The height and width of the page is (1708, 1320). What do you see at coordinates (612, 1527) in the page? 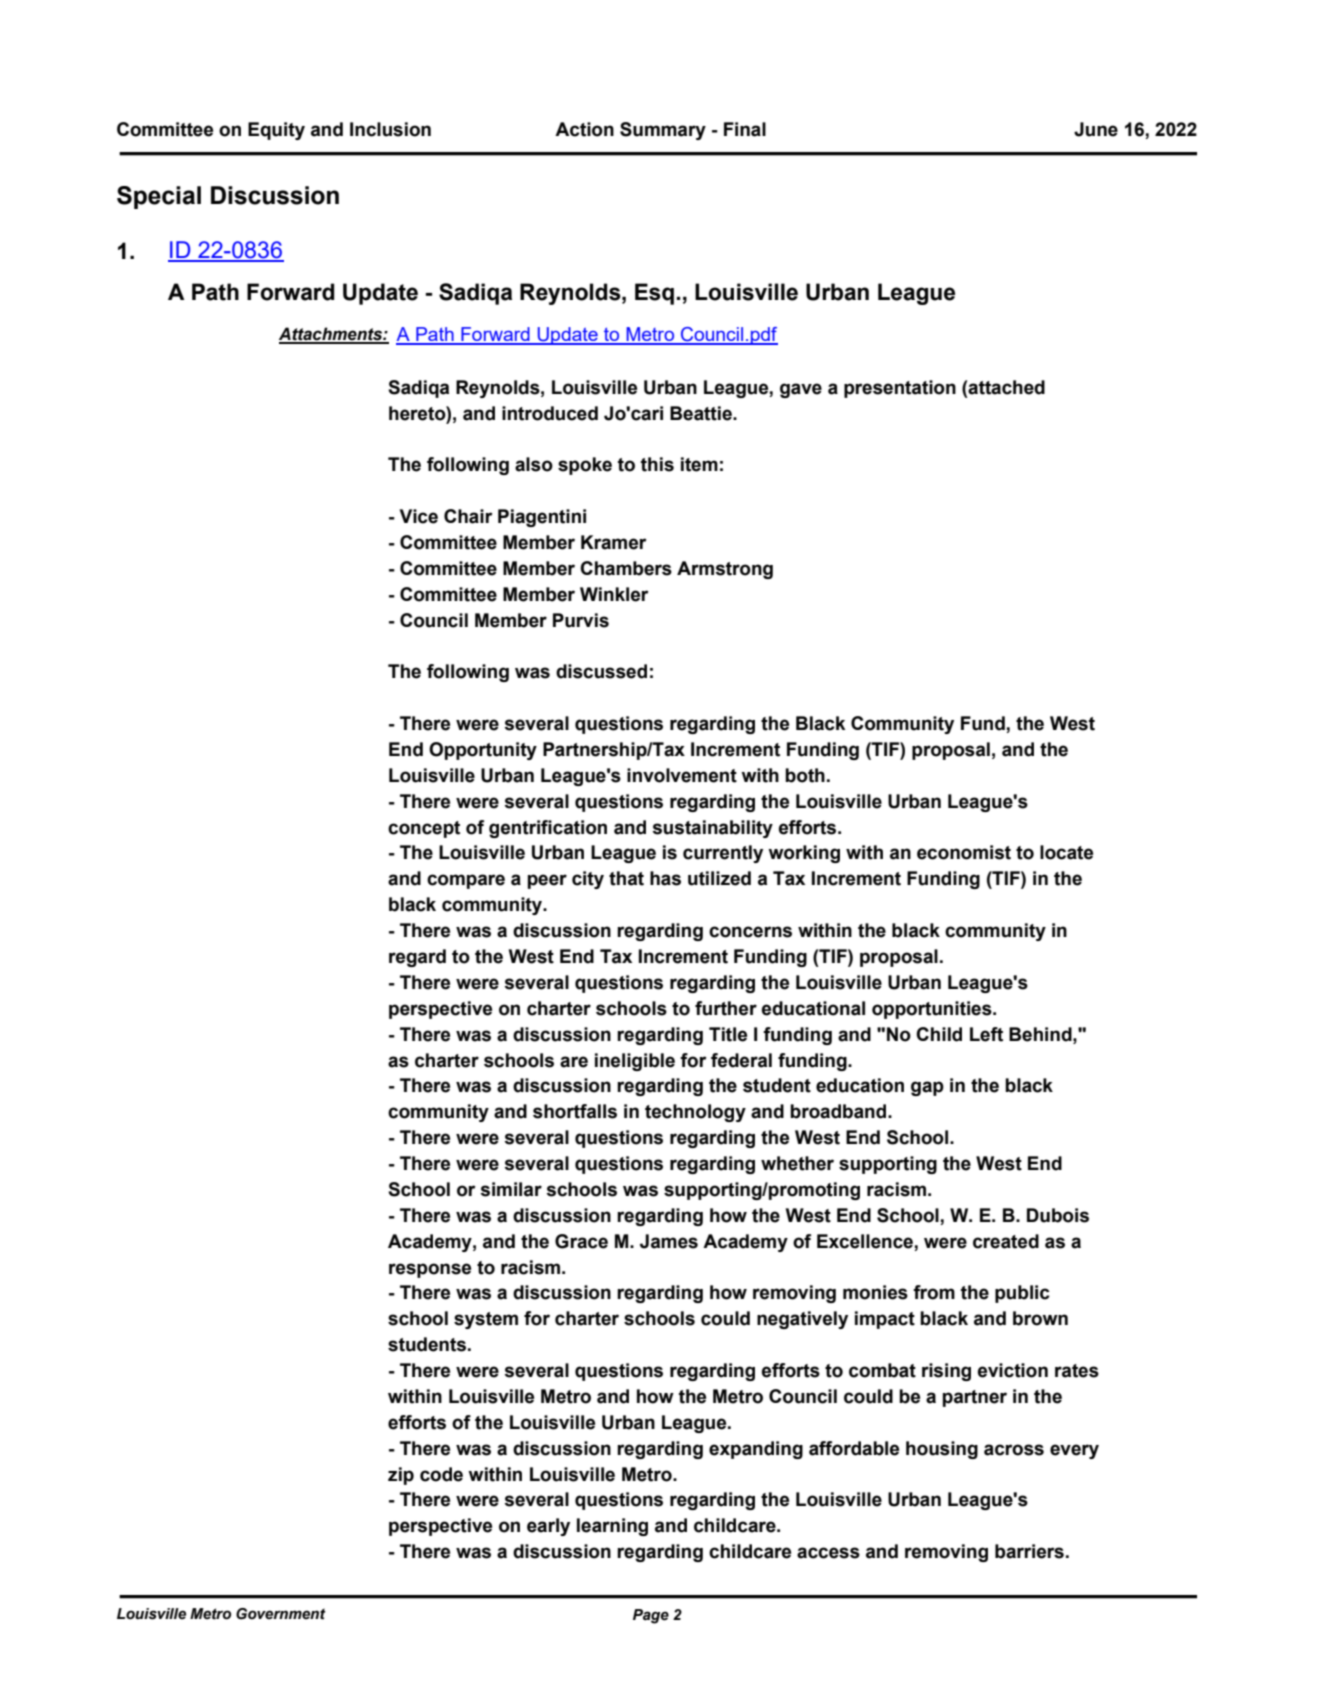
I see `learning` at bounding box center [612, 1527].
